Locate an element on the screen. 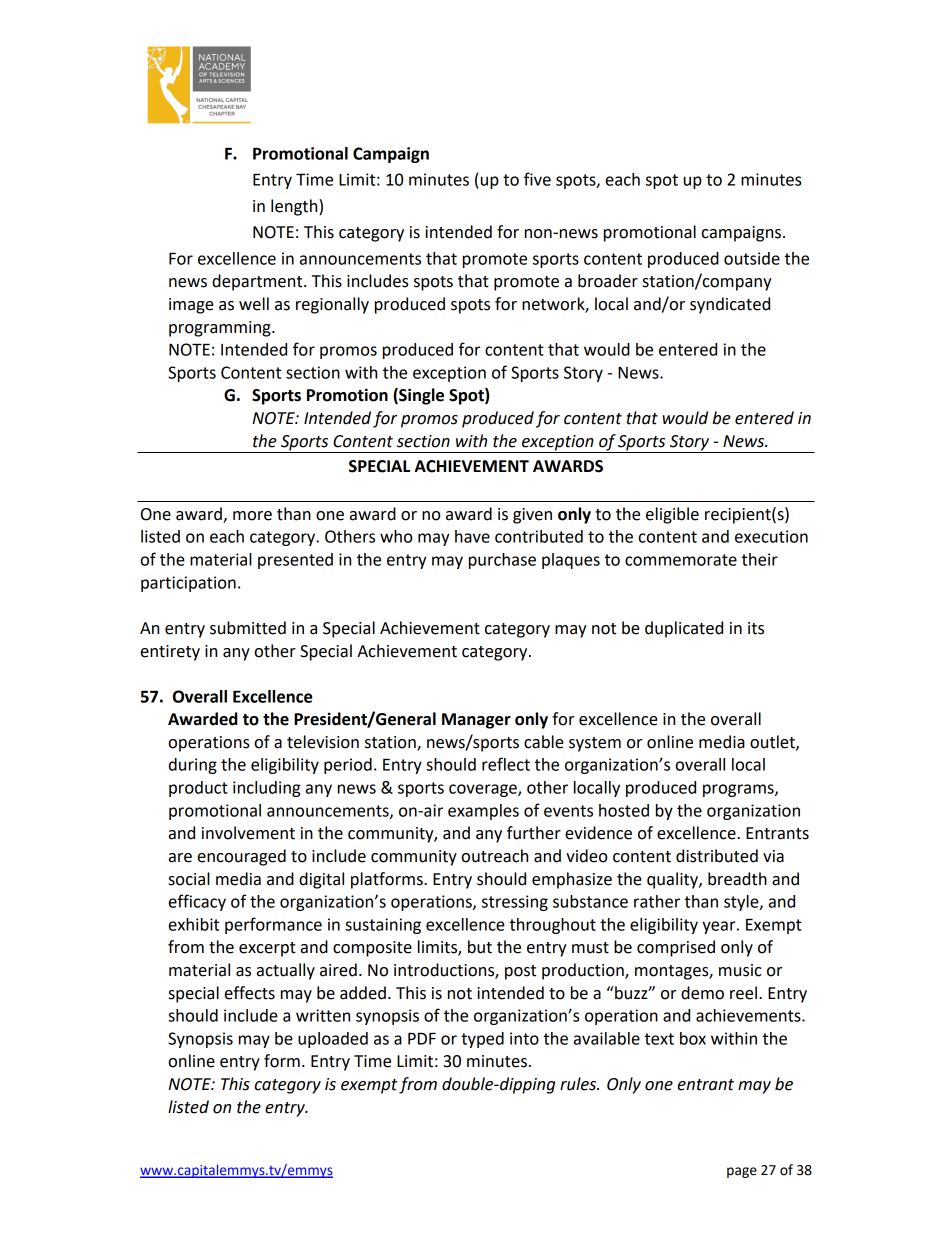 This screenshot has height=1233, width=952. more is located at coordinates (252, 516).
